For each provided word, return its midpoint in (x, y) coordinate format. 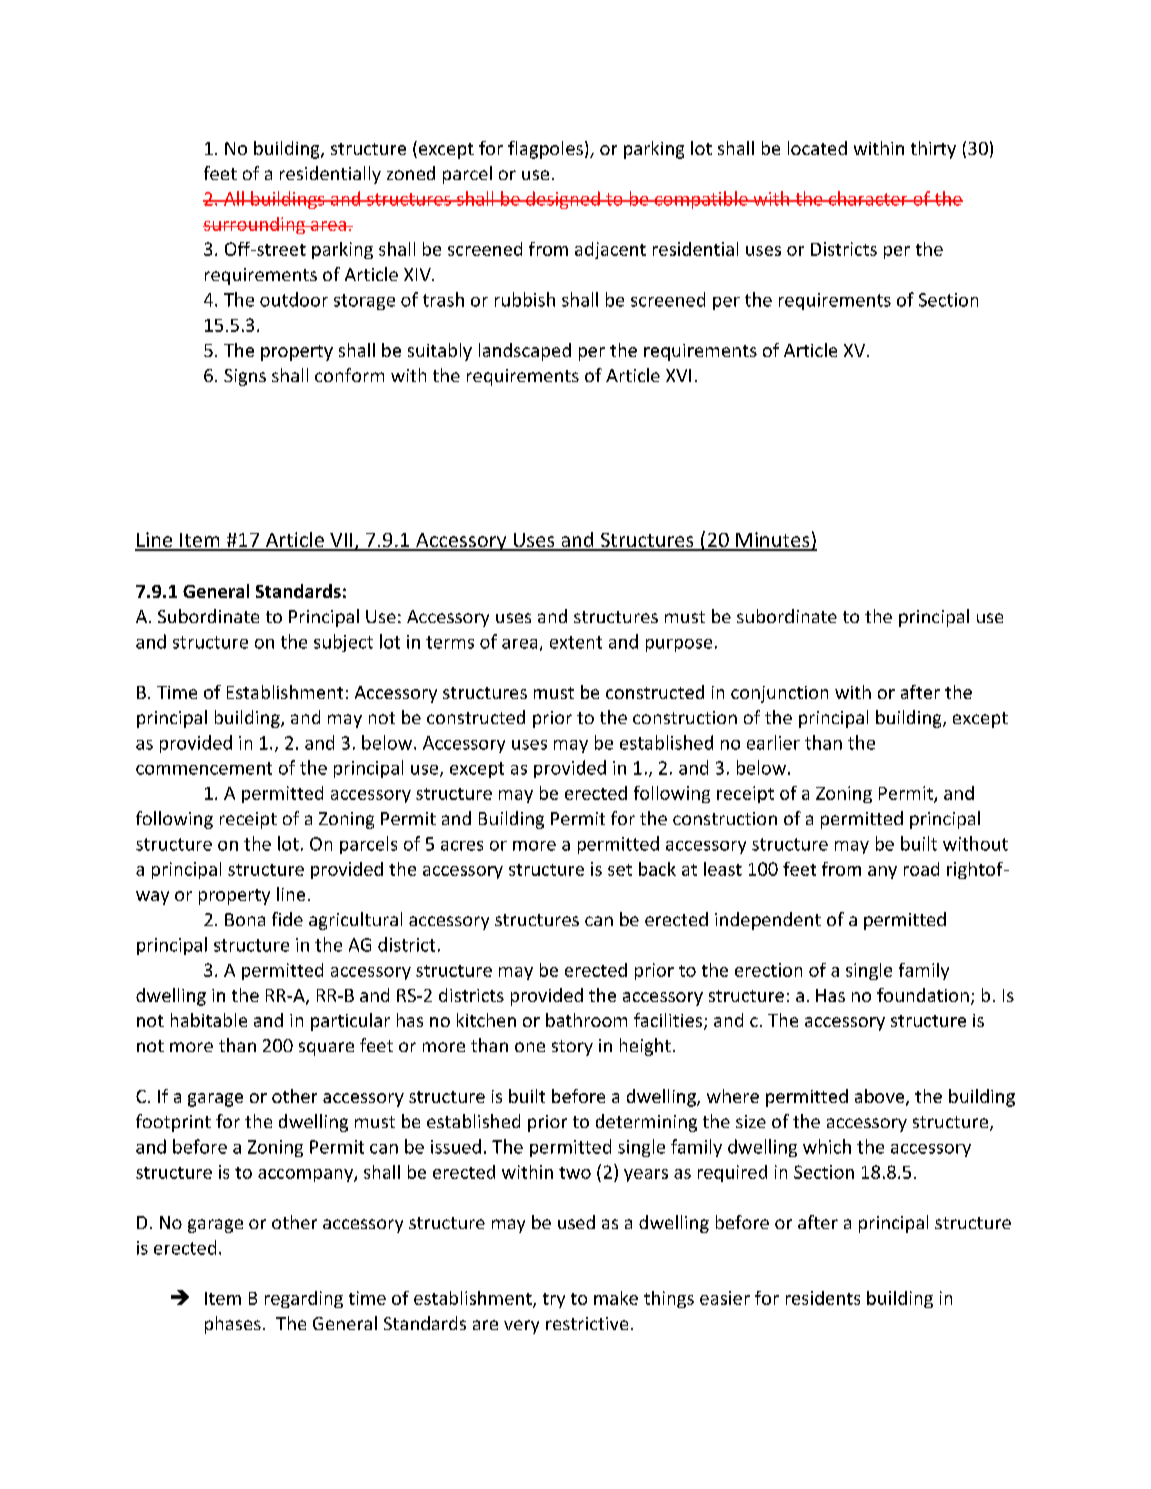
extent (576, 642)
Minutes (773, 541)
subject (343, 643)
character (868, 198)
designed (563, 200)
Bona (245, 919)
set (620, 870)
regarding (304, 1299)
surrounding (255, 225)
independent (768, 921)
